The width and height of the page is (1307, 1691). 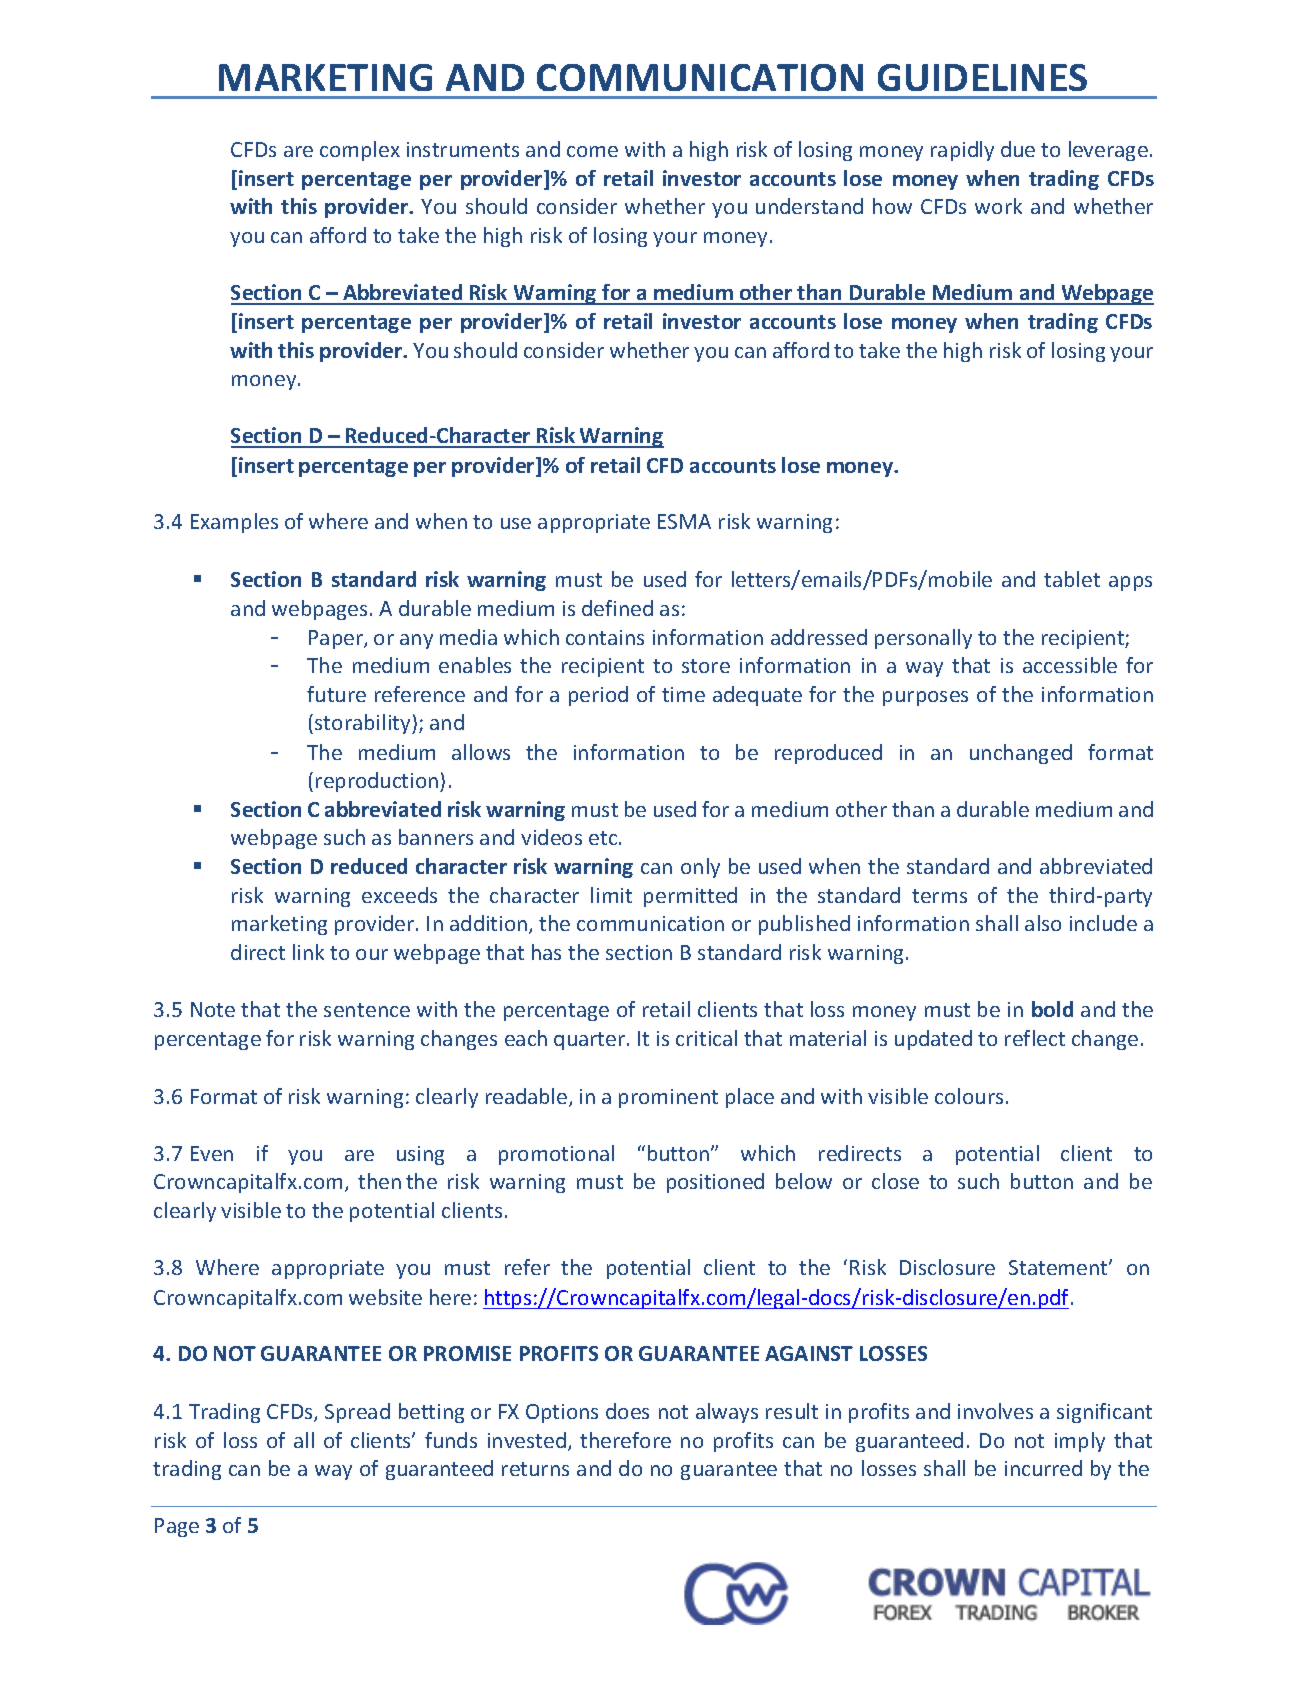 I want to click on bold, so click(x=1052, y=1009).
